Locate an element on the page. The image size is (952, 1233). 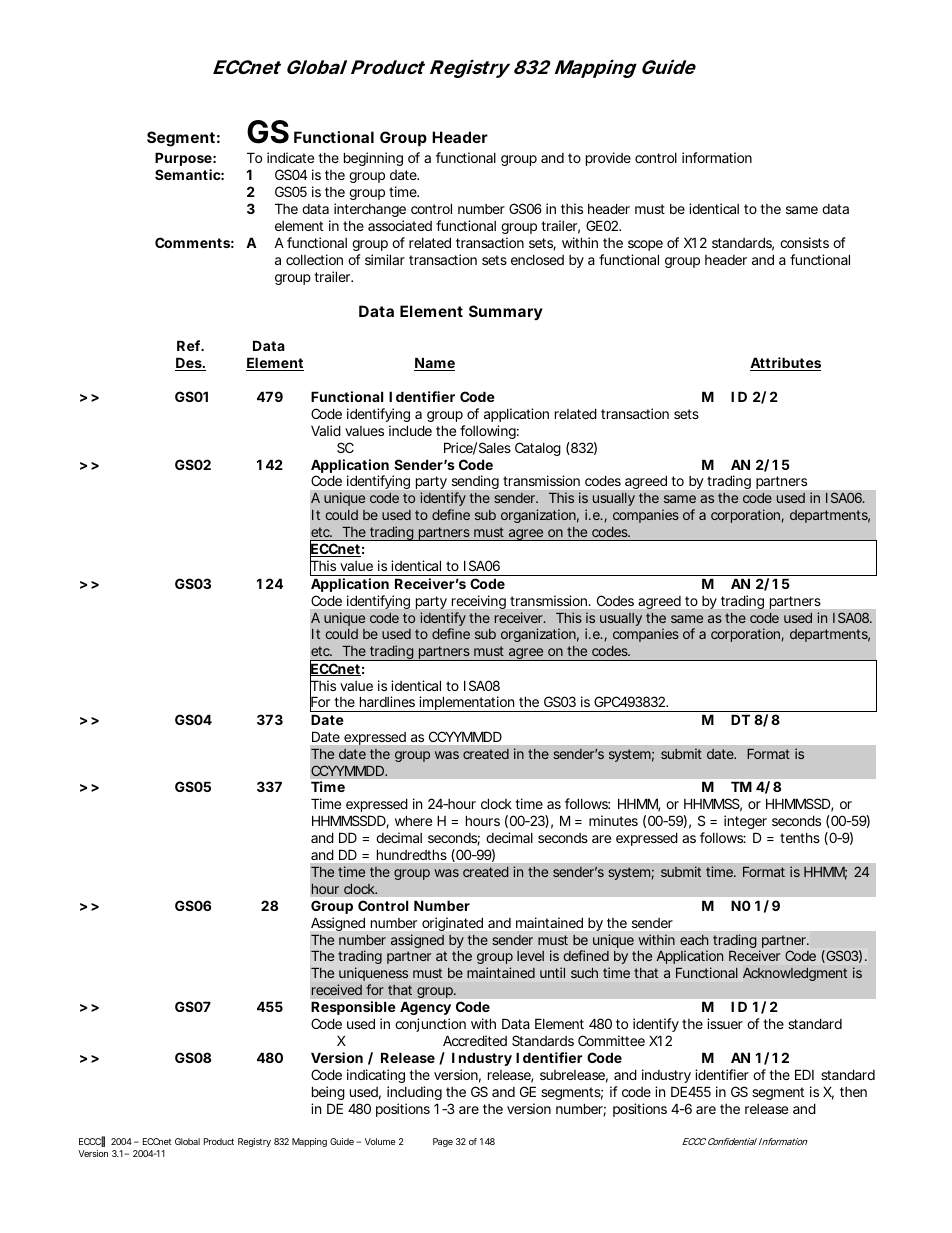
being is located at coordinates (328, 1093).
